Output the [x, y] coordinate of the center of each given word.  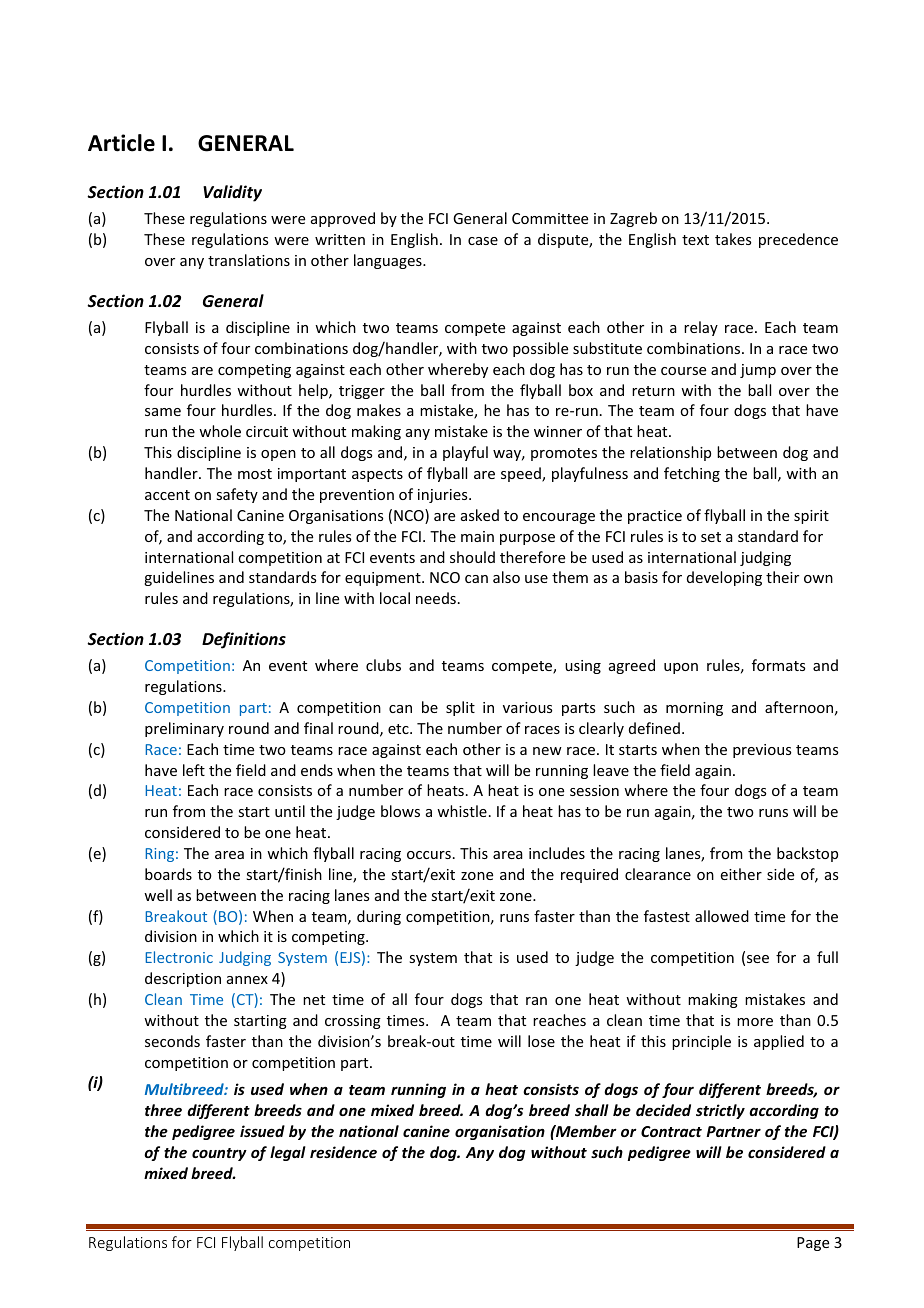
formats [778, 665]
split [460, 708]
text [695, 240]
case [483, 241]
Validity [232, 193]
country [219, 1154]
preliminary [184, 729]
